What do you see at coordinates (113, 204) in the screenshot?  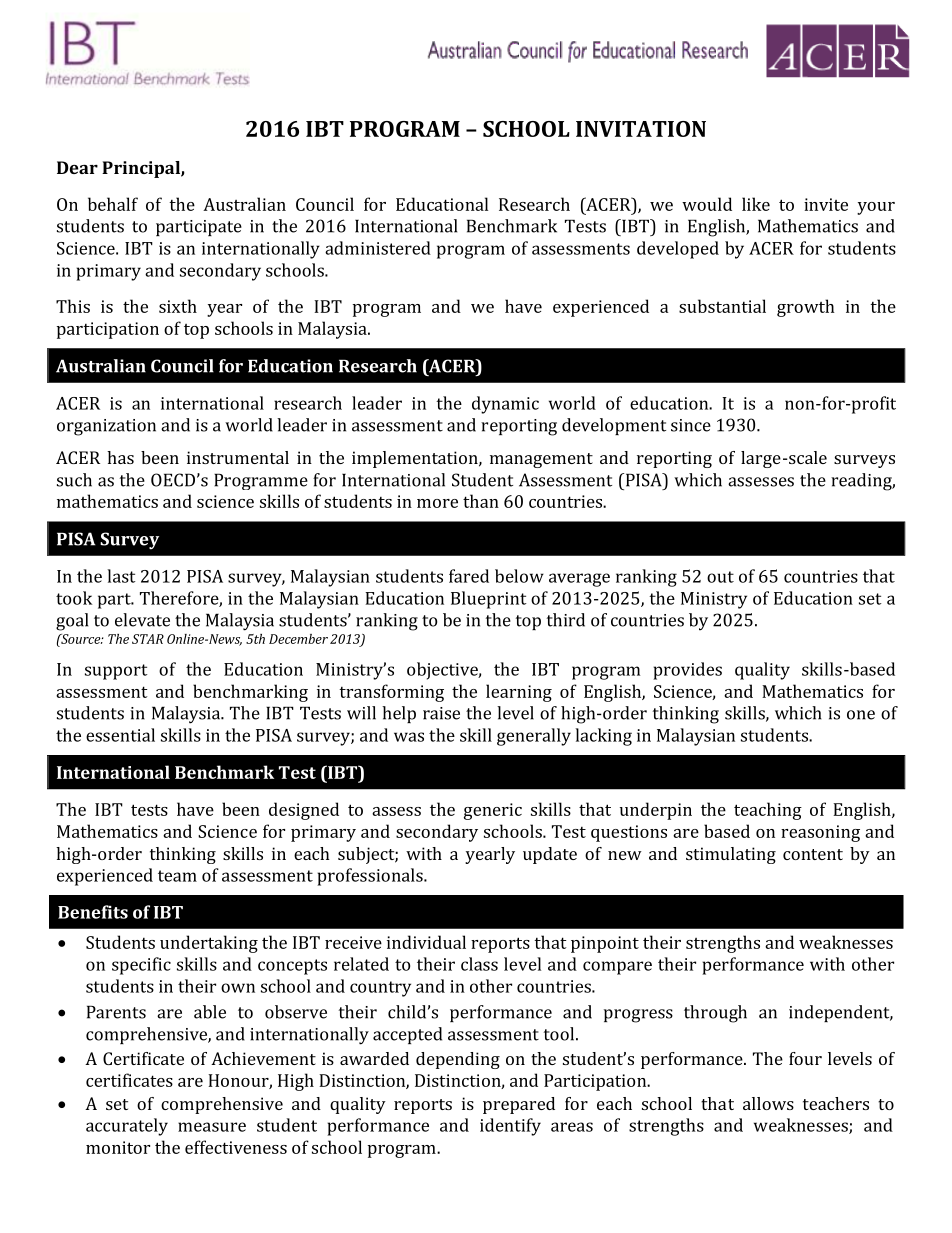 I see `behalf` at bounding box center [113, 204].
